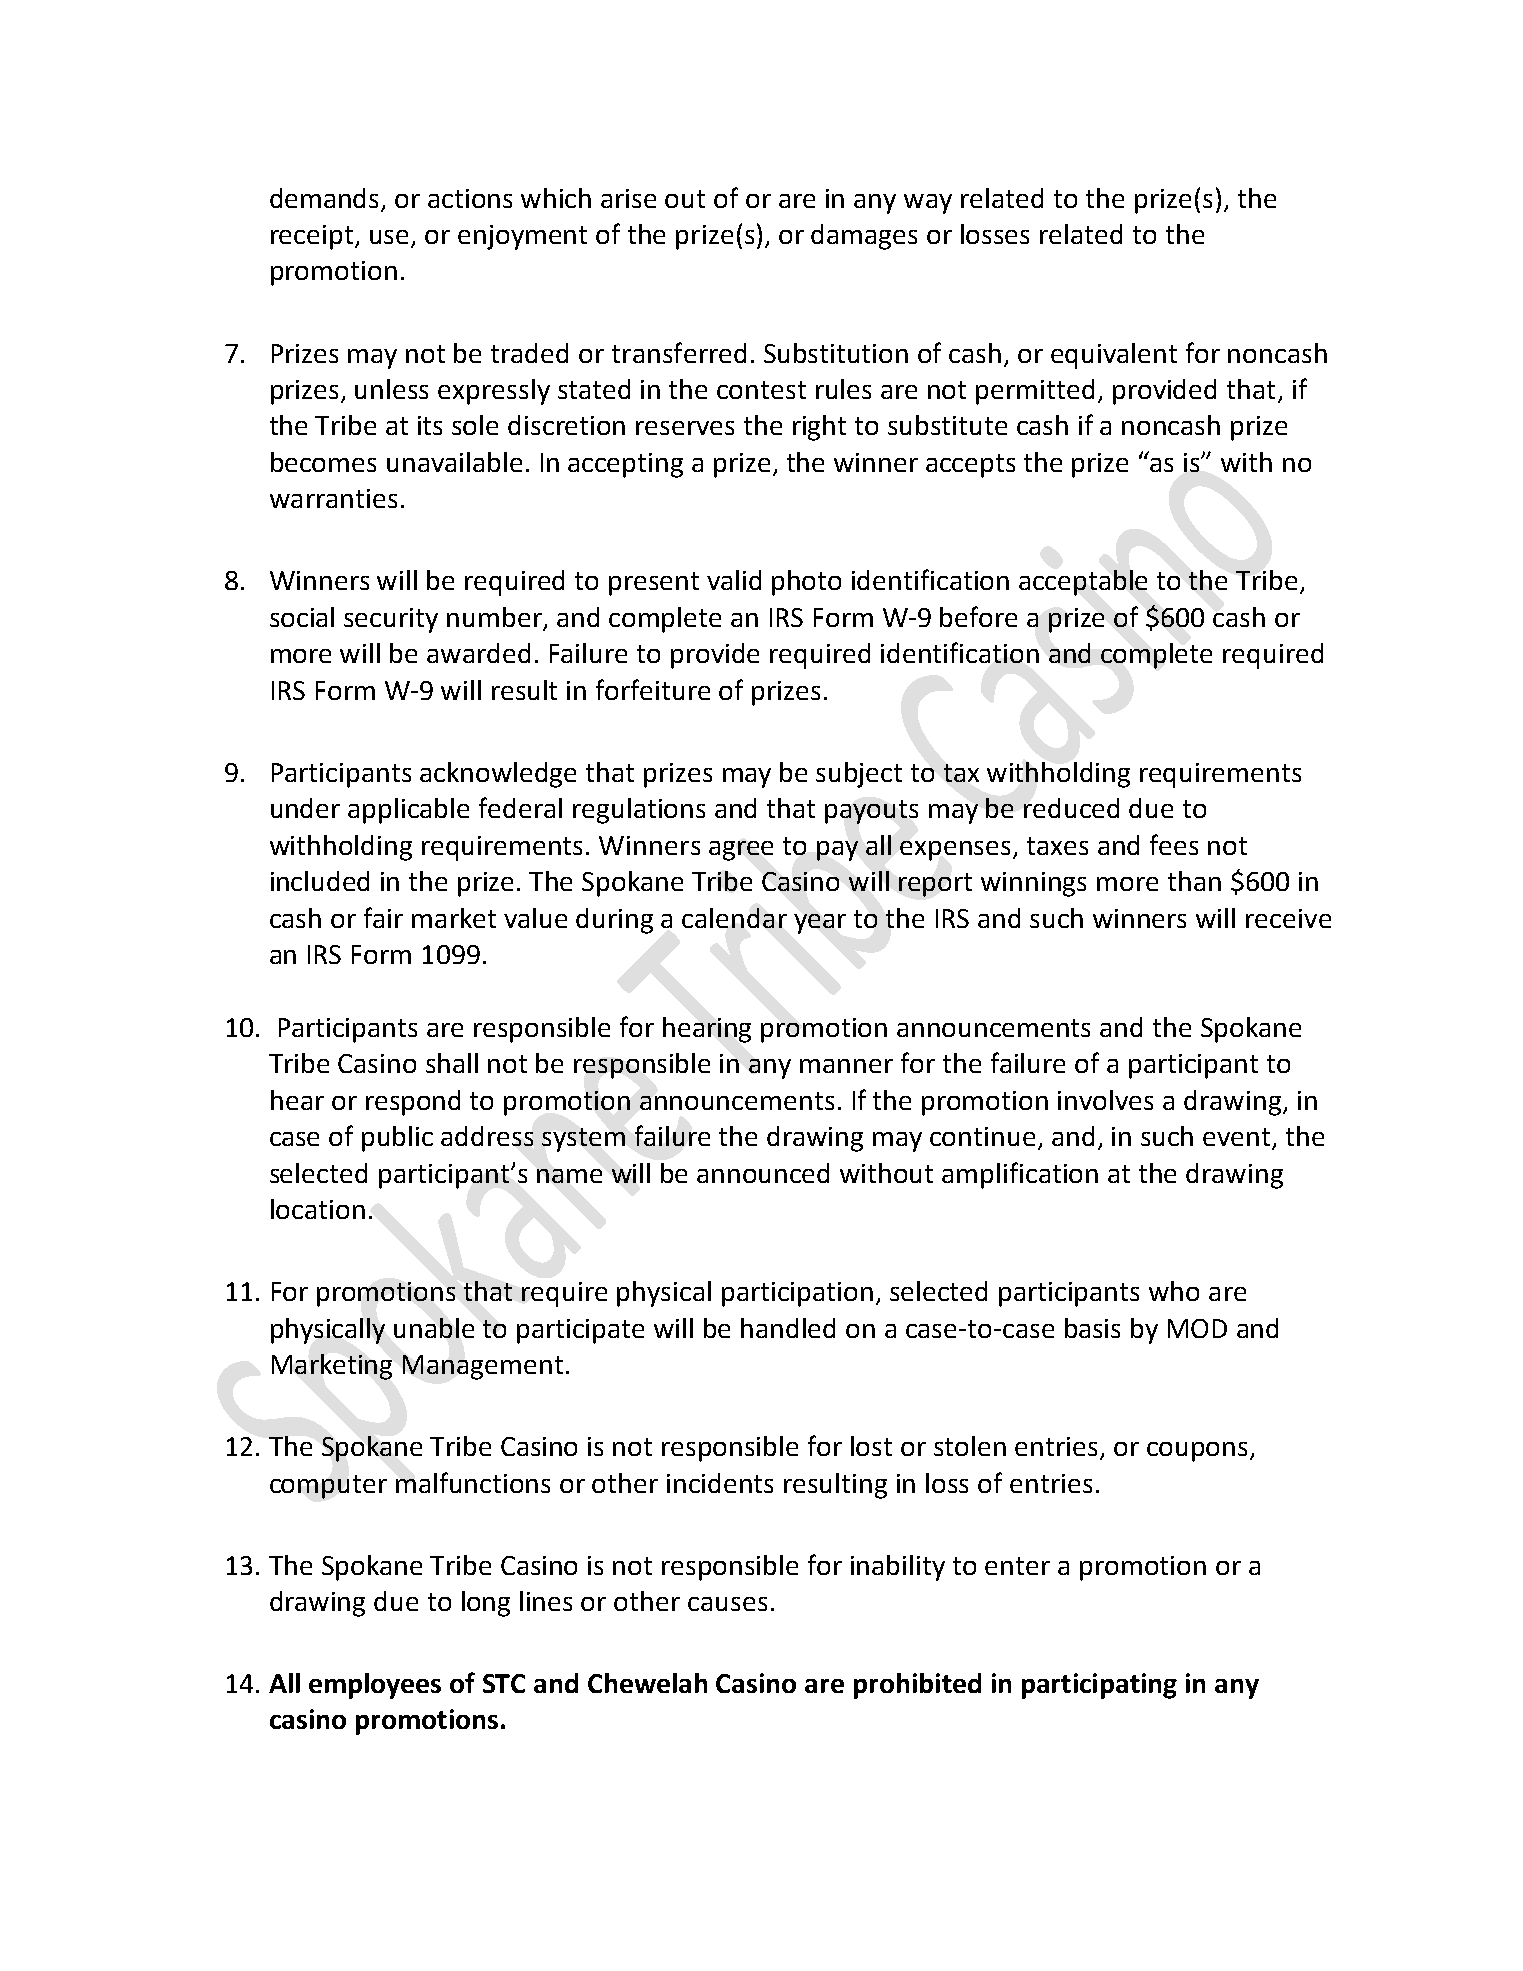 The height and width of the document is (1971, 1523). Describe the element at coordinates (383, 917) in the document. I see `fair` at that location.
